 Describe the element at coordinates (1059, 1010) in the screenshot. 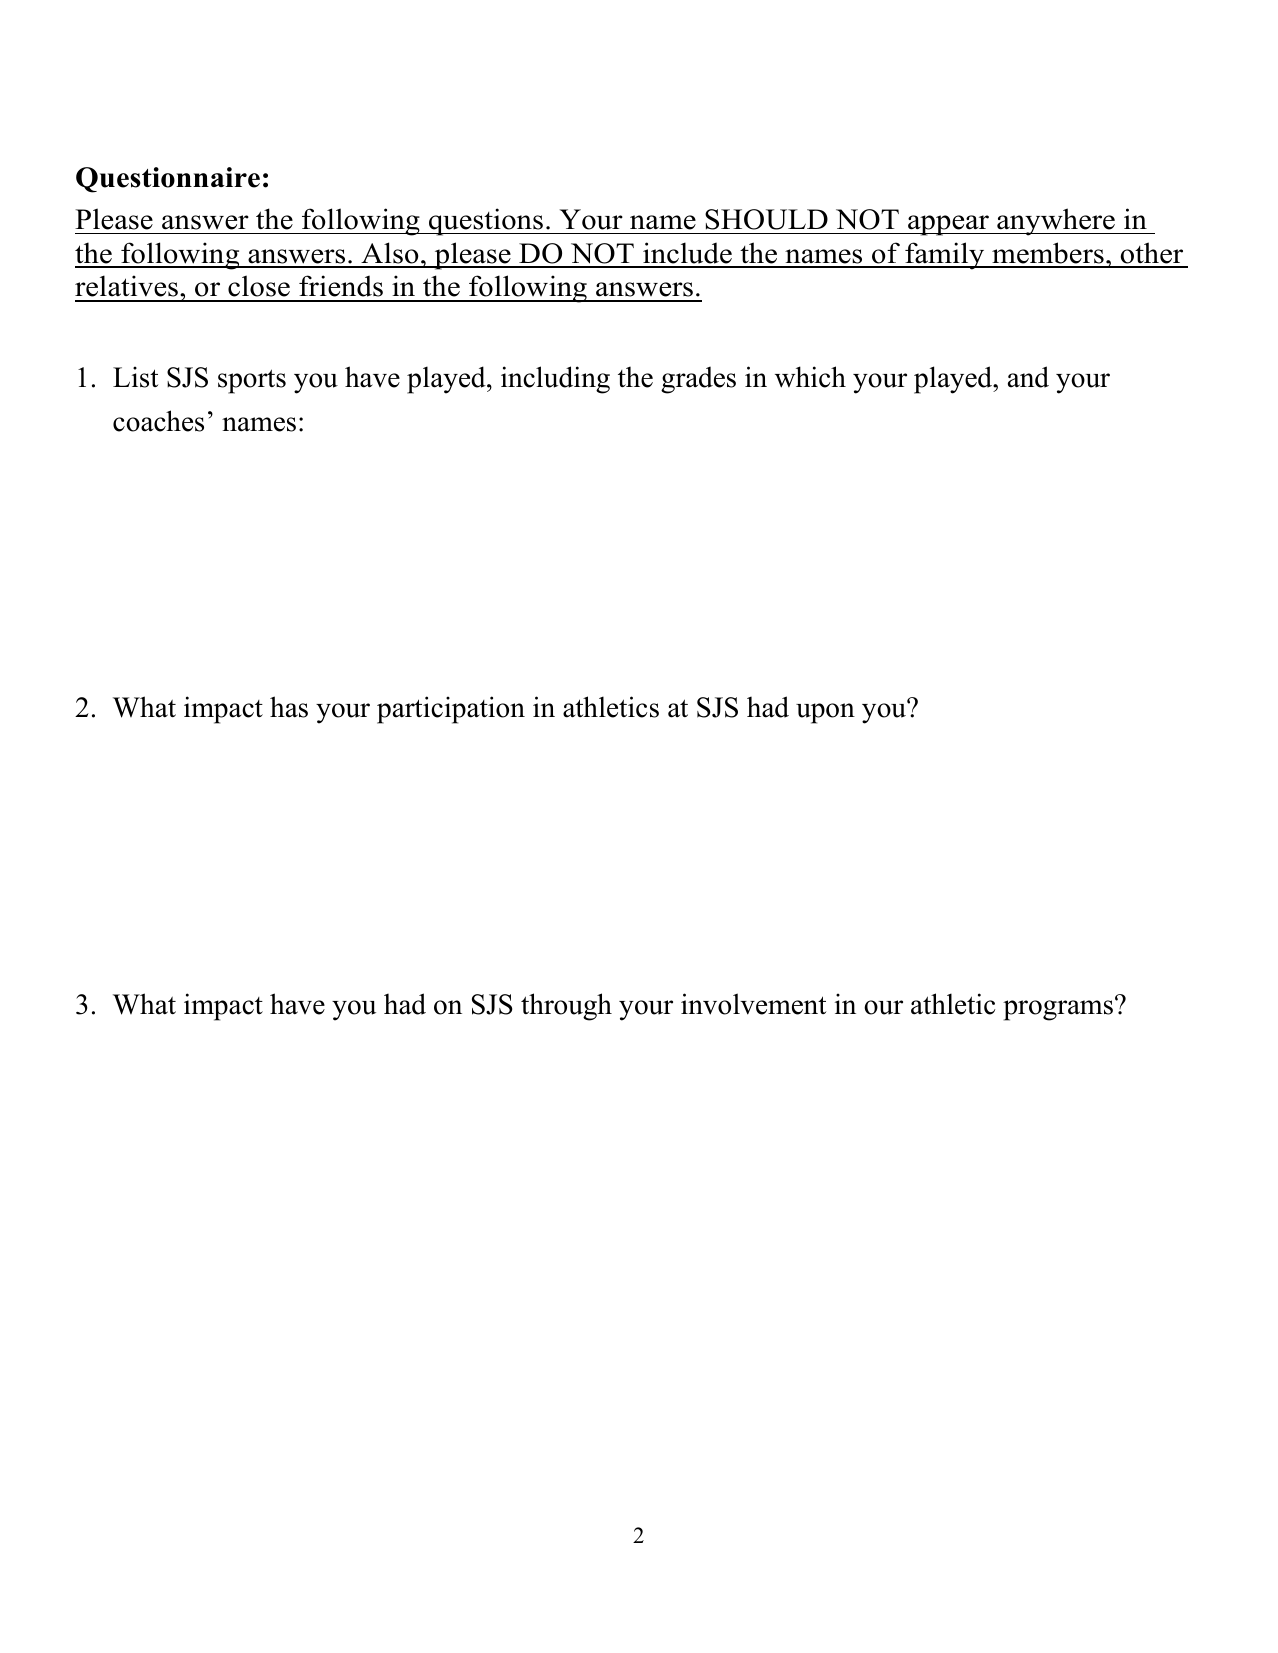

I see `programs` at that location.
